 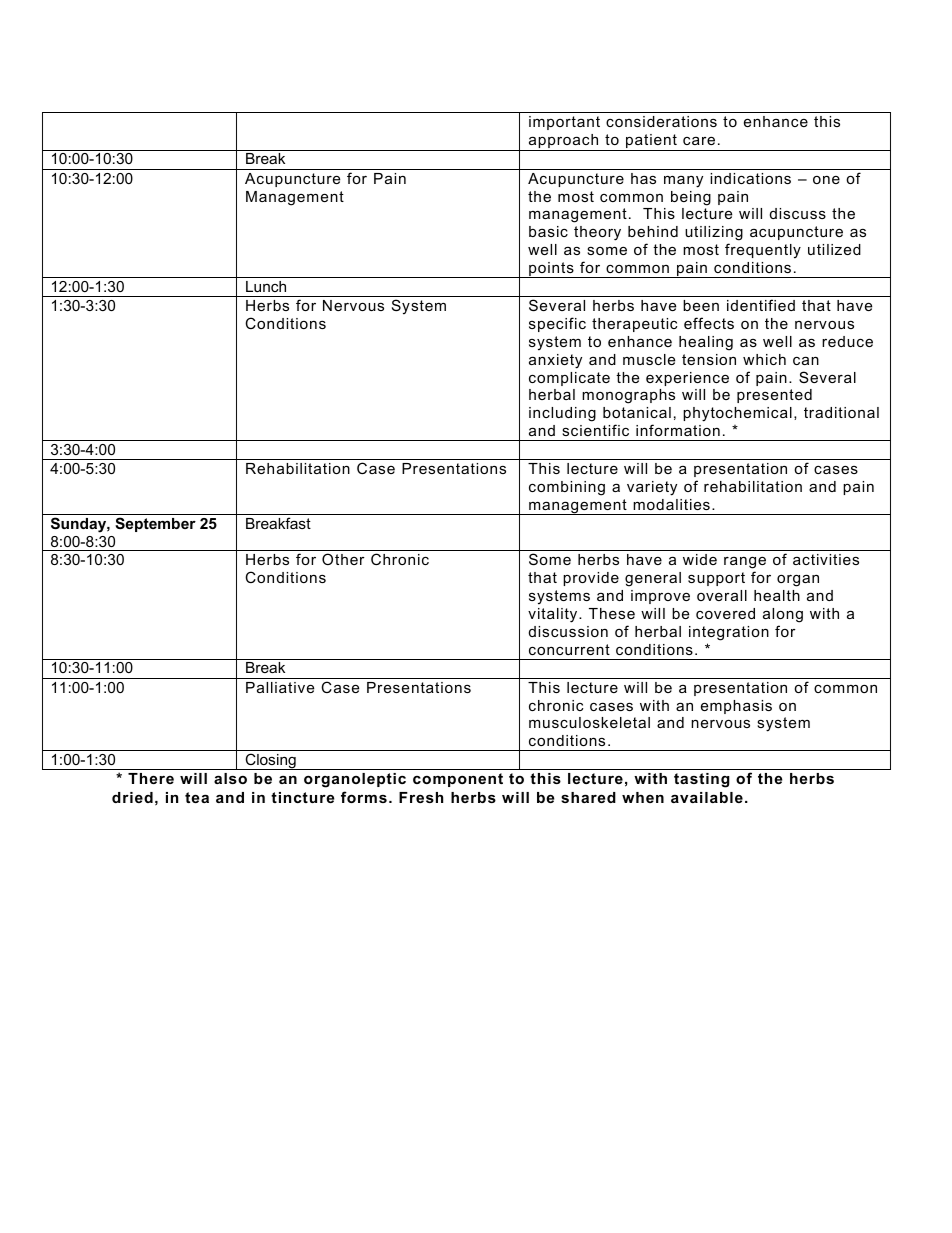 I want to click on Other, so click(x=343, y=559).
